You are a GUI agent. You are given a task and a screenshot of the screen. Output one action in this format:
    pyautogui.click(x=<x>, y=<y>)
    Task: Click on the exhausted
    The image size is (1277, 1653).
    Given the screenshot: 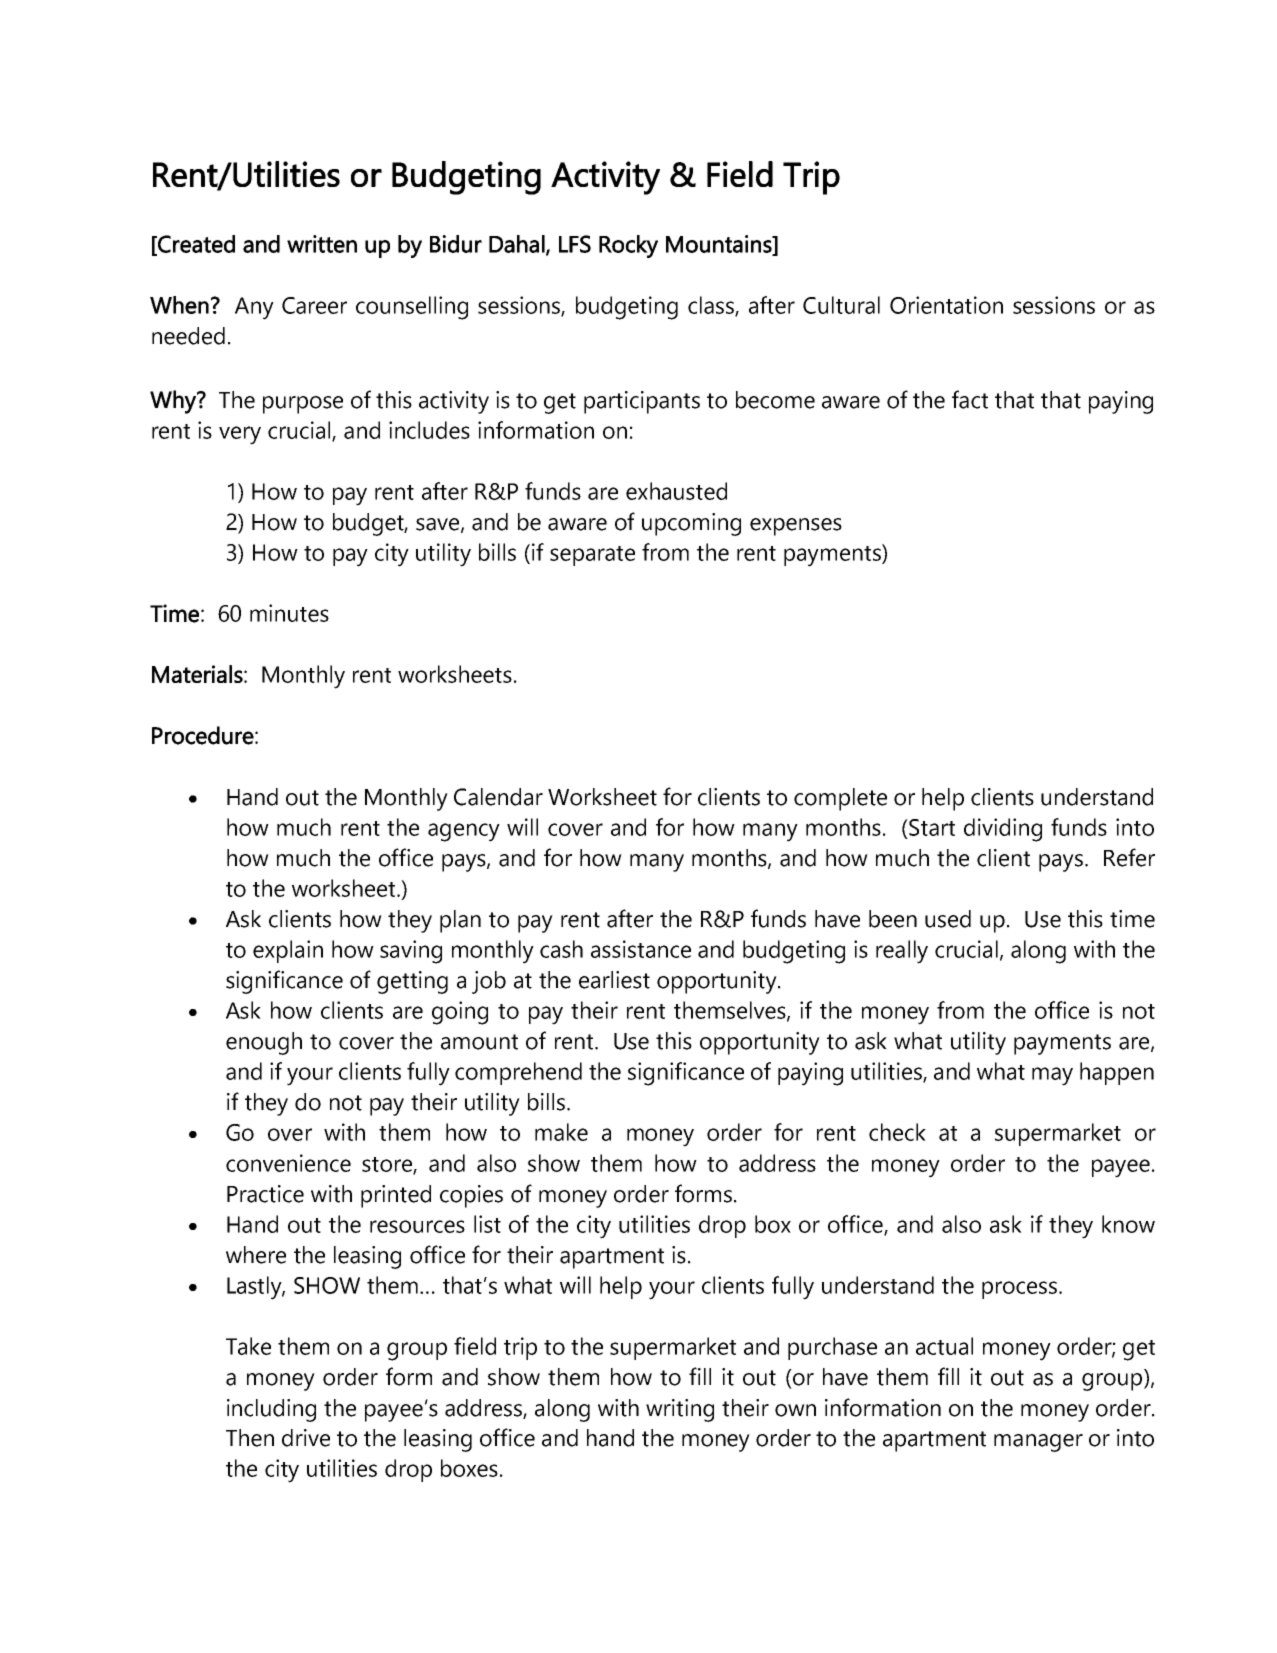 What is the action you would take?
    pyautogui.click(x=676, y=491)
